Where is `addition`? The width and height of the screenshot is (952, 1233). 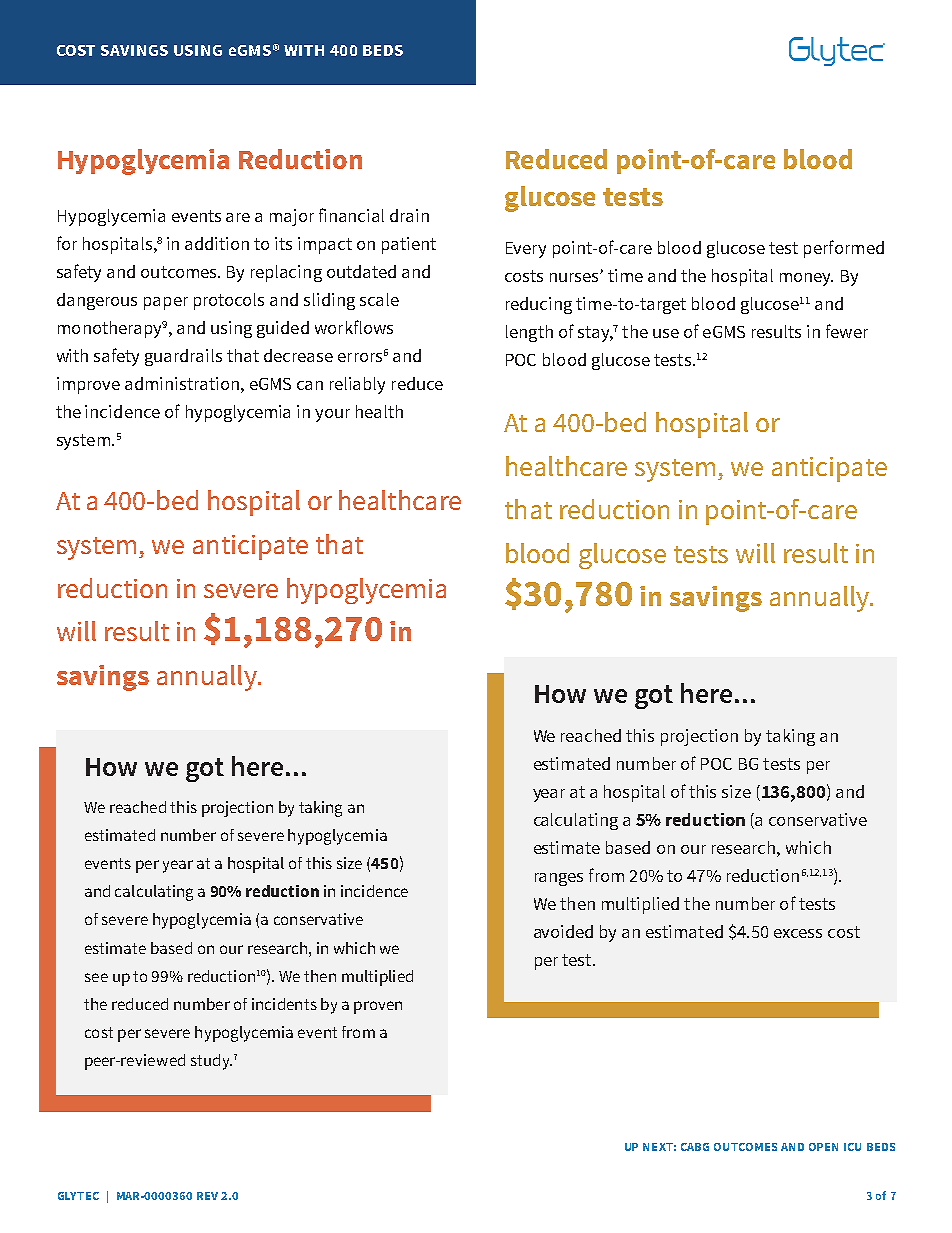
addition is located at coordinates (217, 243).
